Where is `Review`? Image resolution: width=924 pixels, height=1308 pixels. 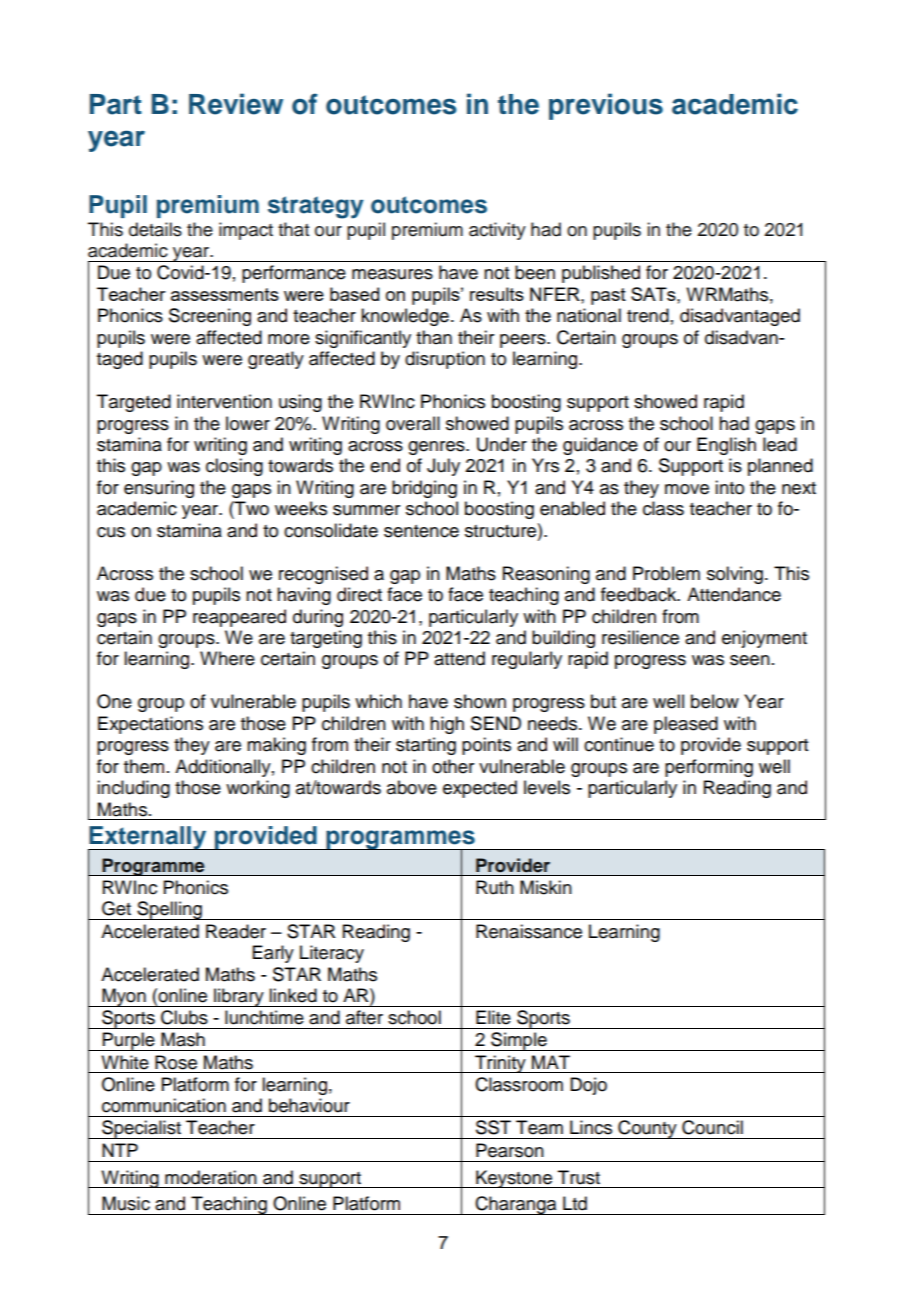
Review is located at coordinates (236, 104).
